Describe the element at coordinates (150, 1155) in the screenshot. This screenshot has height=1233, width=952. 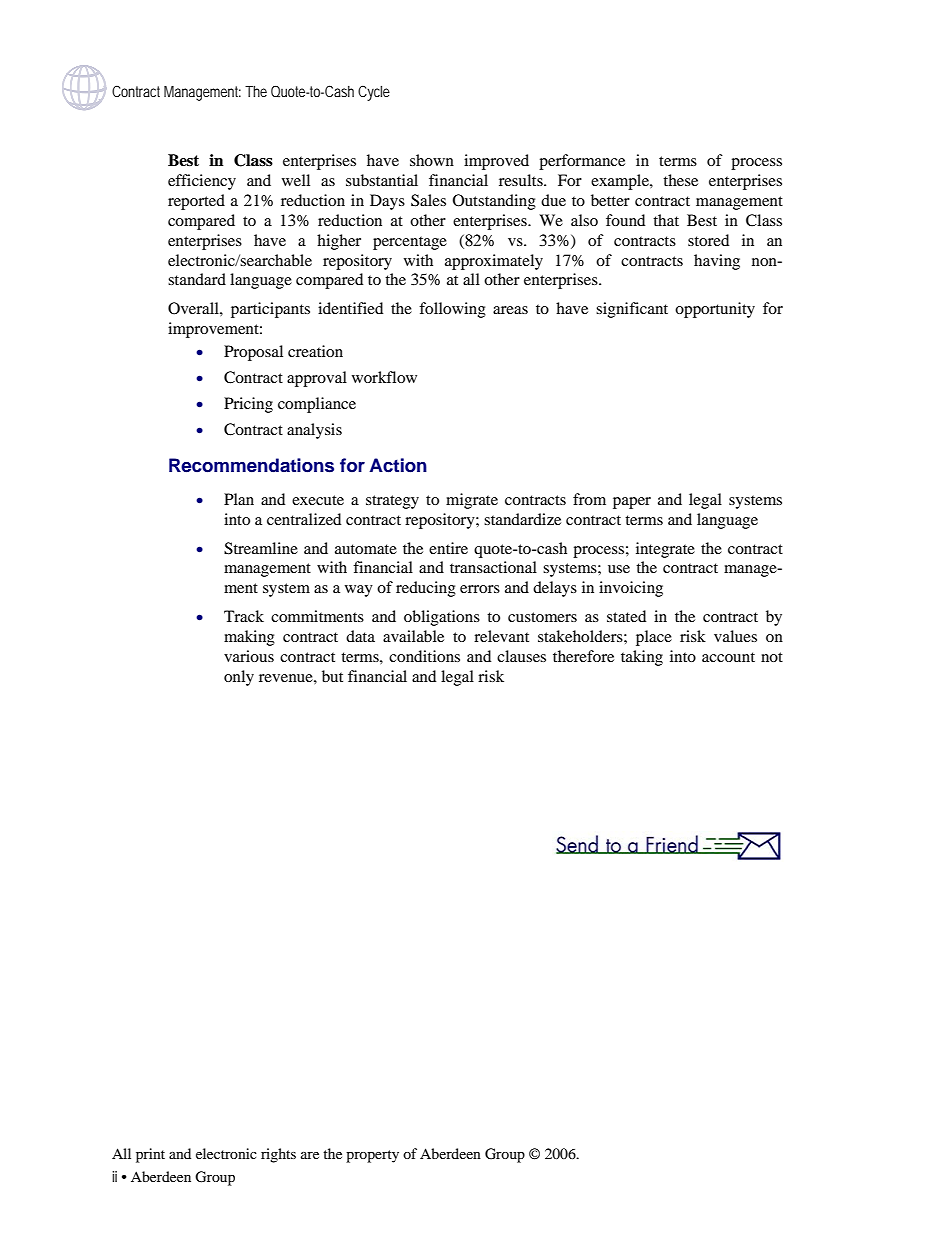
I see `print` at that location.
